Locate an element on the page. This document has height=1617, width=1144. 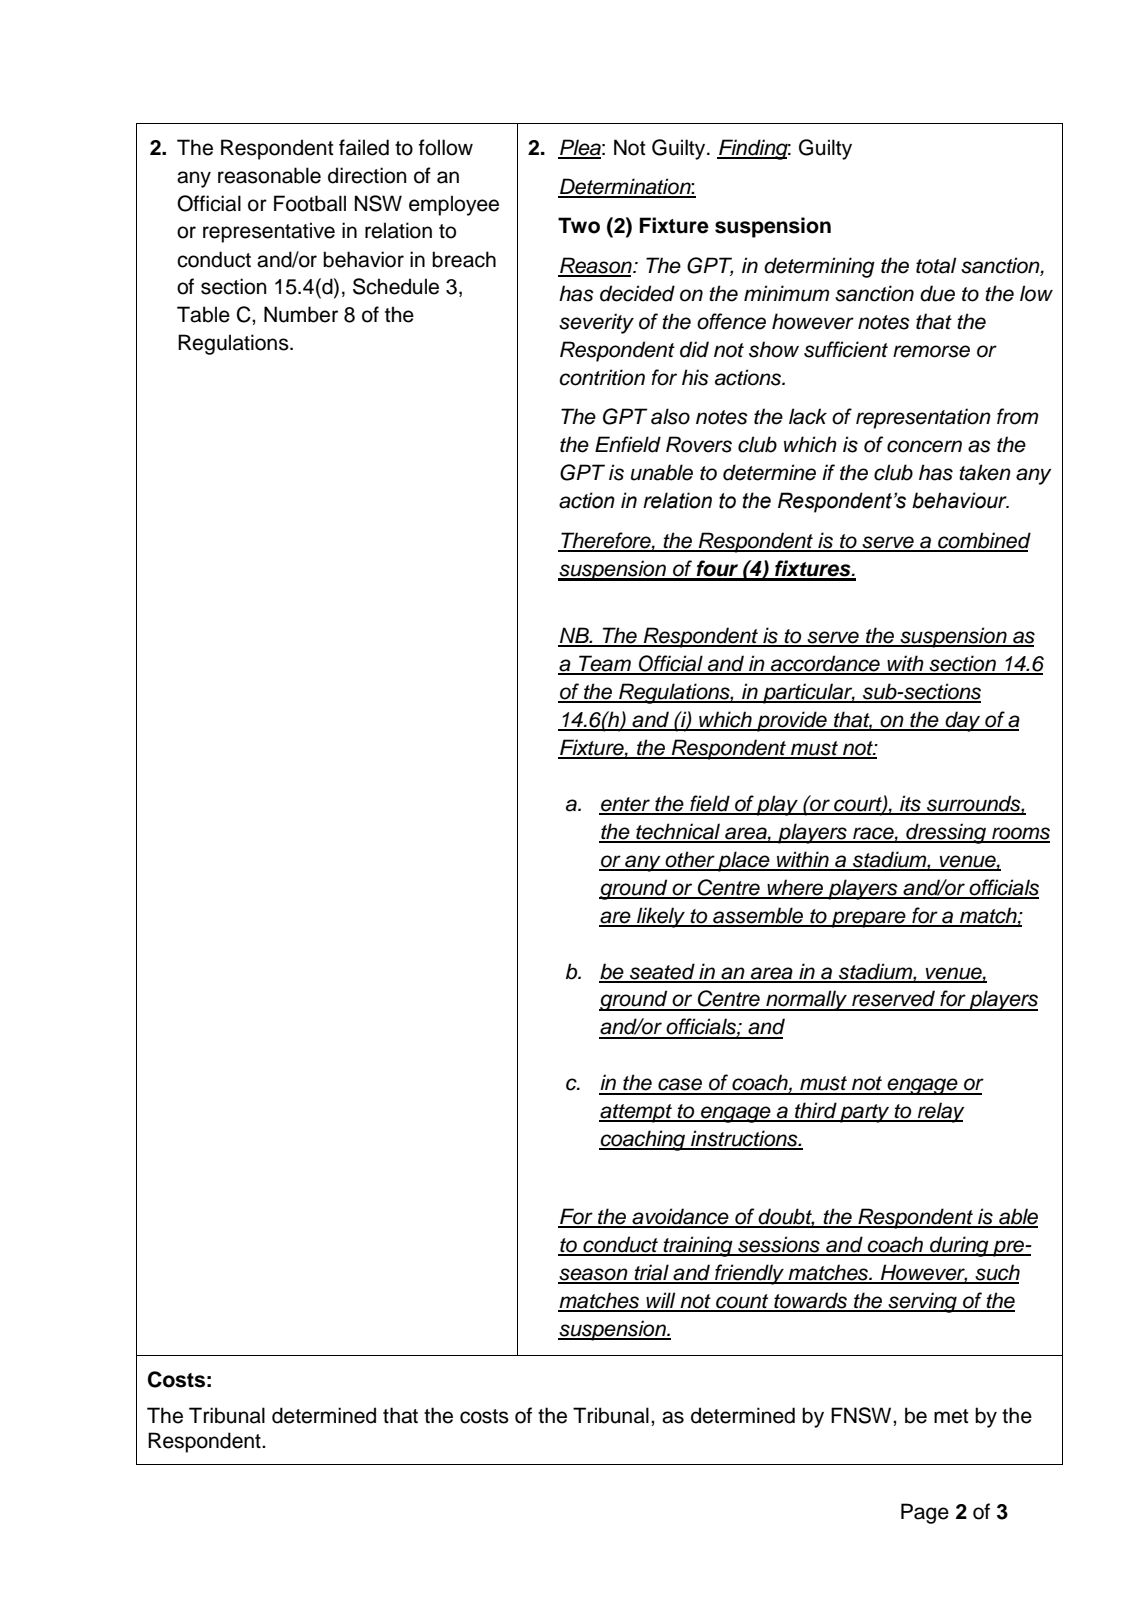
training is located at coordinates (698, 1246).
